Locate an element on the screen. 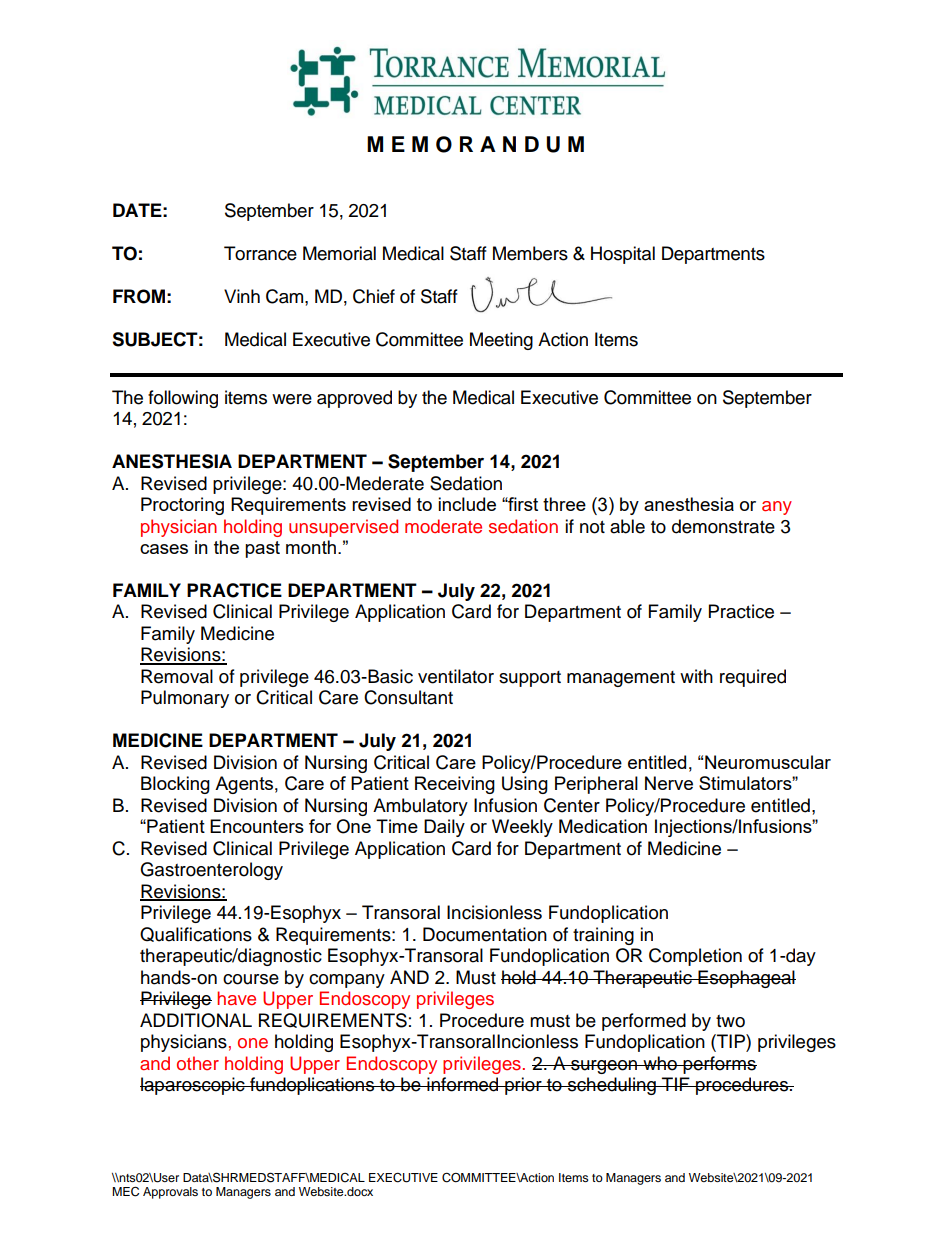 Image resolution: width=952 pixels, height=1233 pixels. Consultant is located at coordinates (408, 697).
